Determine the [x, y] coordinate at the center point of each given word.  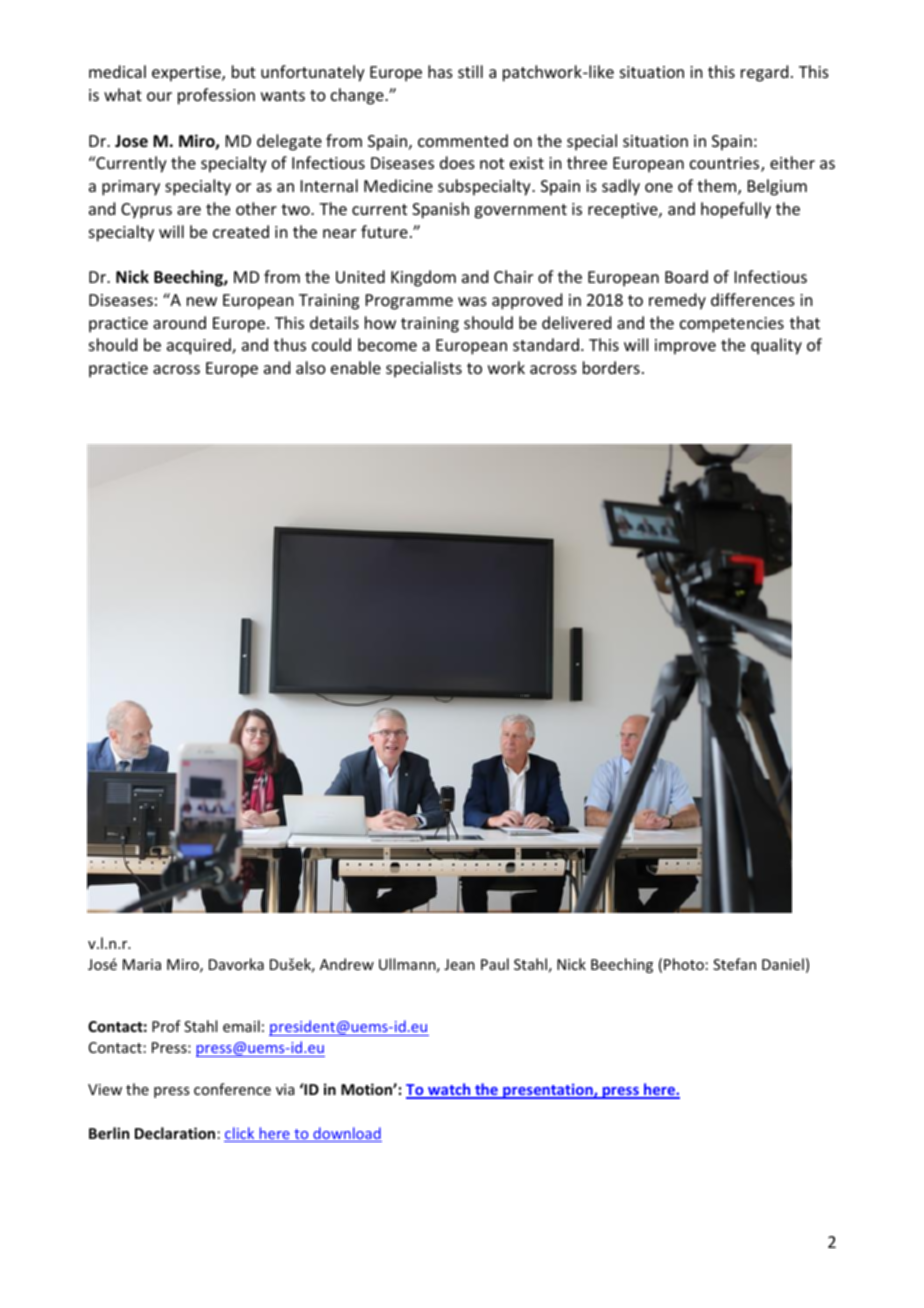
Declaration [175, 1133]
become [387, 344]
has [440, 71]
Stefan [734, 964]
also [311, 367]
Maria [142, 964]
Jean [459, 964]
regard [764, 73]
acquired [200, 346]
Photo [684, 964]
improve [685, 347]
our [159, 96]
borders [611, 367]
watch [449, 1090]
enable [356, 367]
